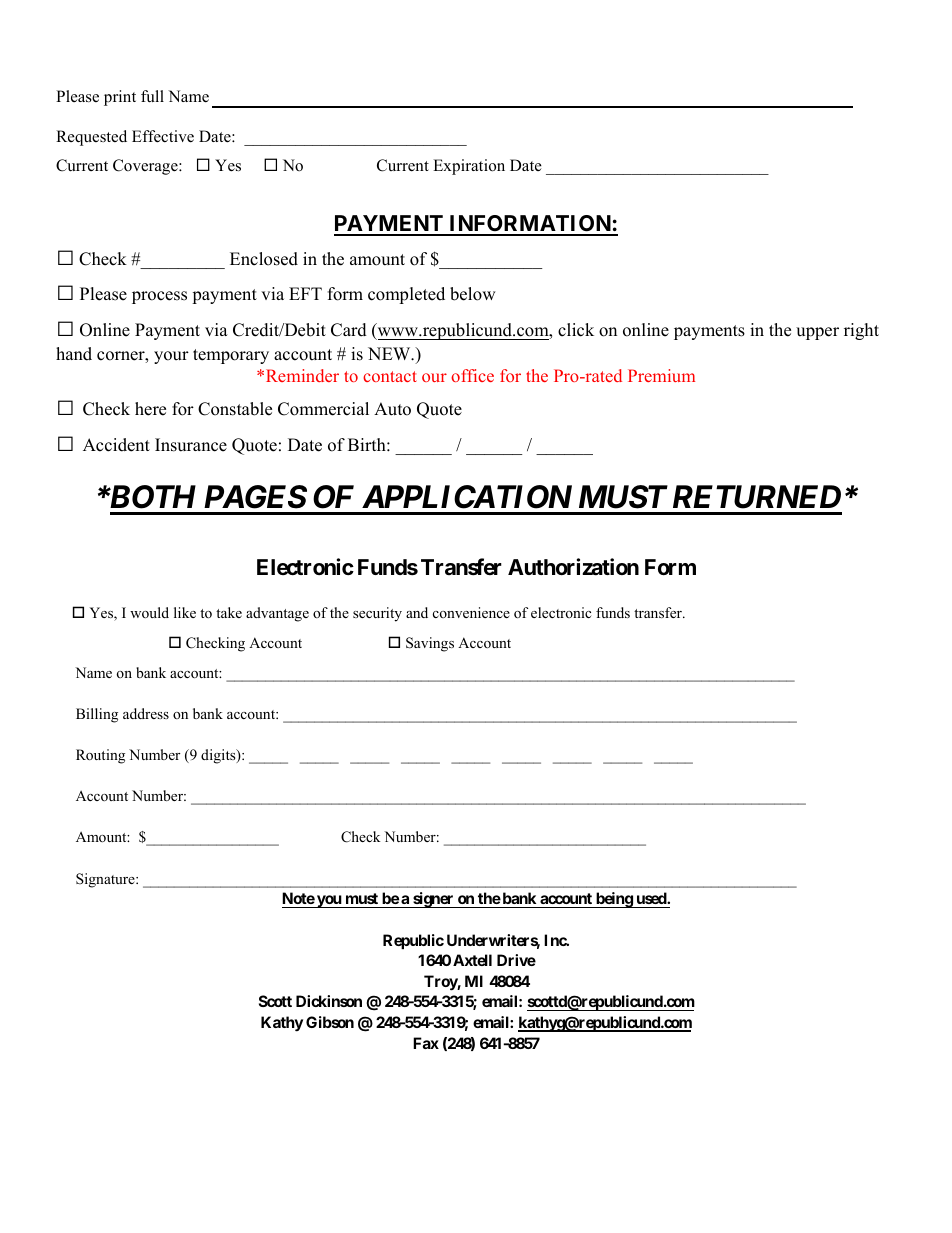  I want to click on Expiration, so click(469, 167).
